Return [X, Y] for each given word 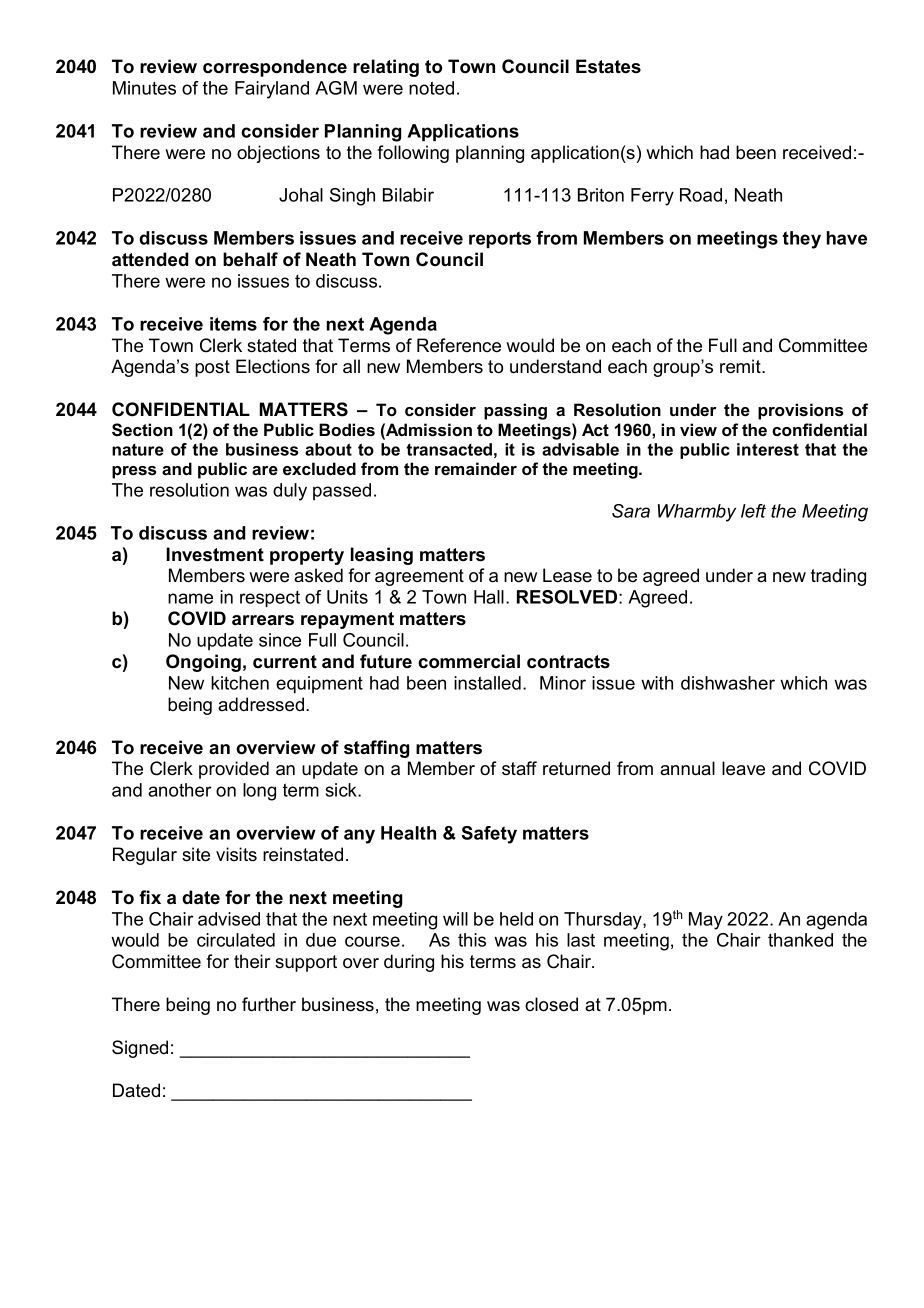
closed [551, 1004]
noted [431, 88]
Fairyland [272, 90]
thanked [800, 940]
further [269, 1004]
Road [701, 195]
